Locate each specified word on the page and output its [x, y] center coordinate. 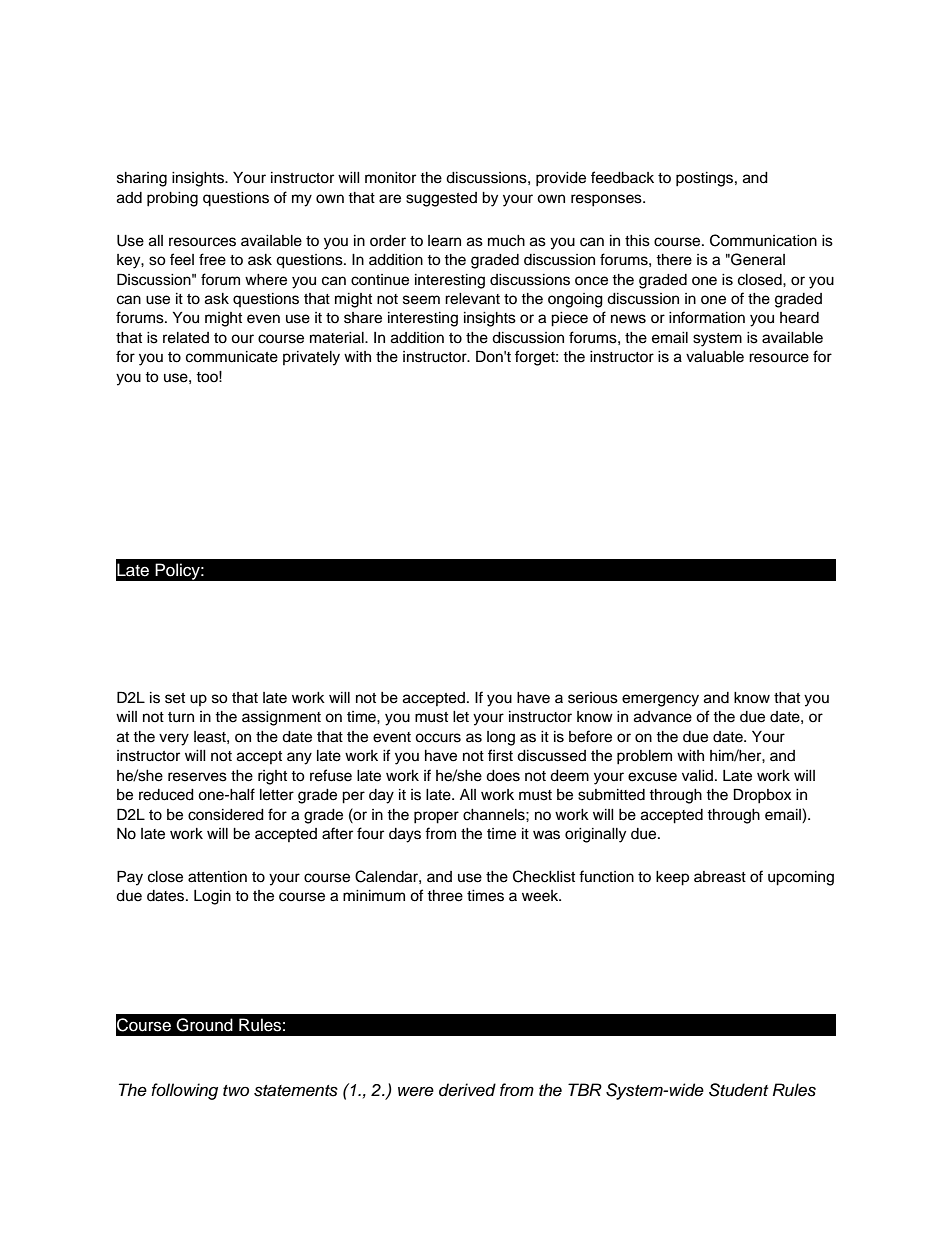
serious [593, 698]
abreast [720, 877]
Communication [763, 240]
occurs [438, 738]
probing [172, 199]
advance [663, 717]
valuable [715, 357]
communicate [232, 357]
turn [181, 717]
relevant [472, 299]
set [175, 698]
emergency [660, 700]
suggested [441, 199]
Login [212, 897]
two [236, 1090]
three [445, 896]
